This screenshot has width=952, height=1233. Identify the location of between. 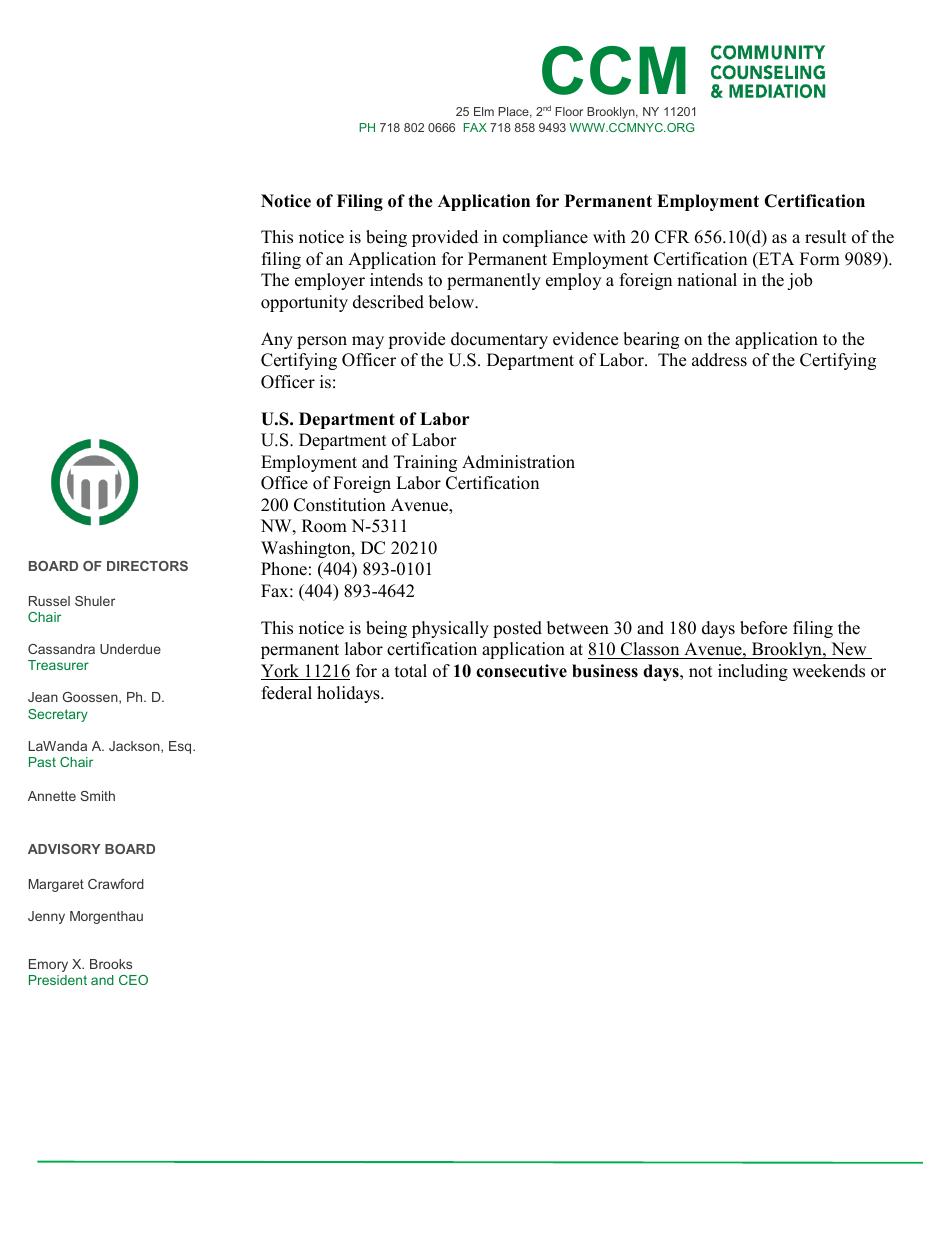
(578, 628).
